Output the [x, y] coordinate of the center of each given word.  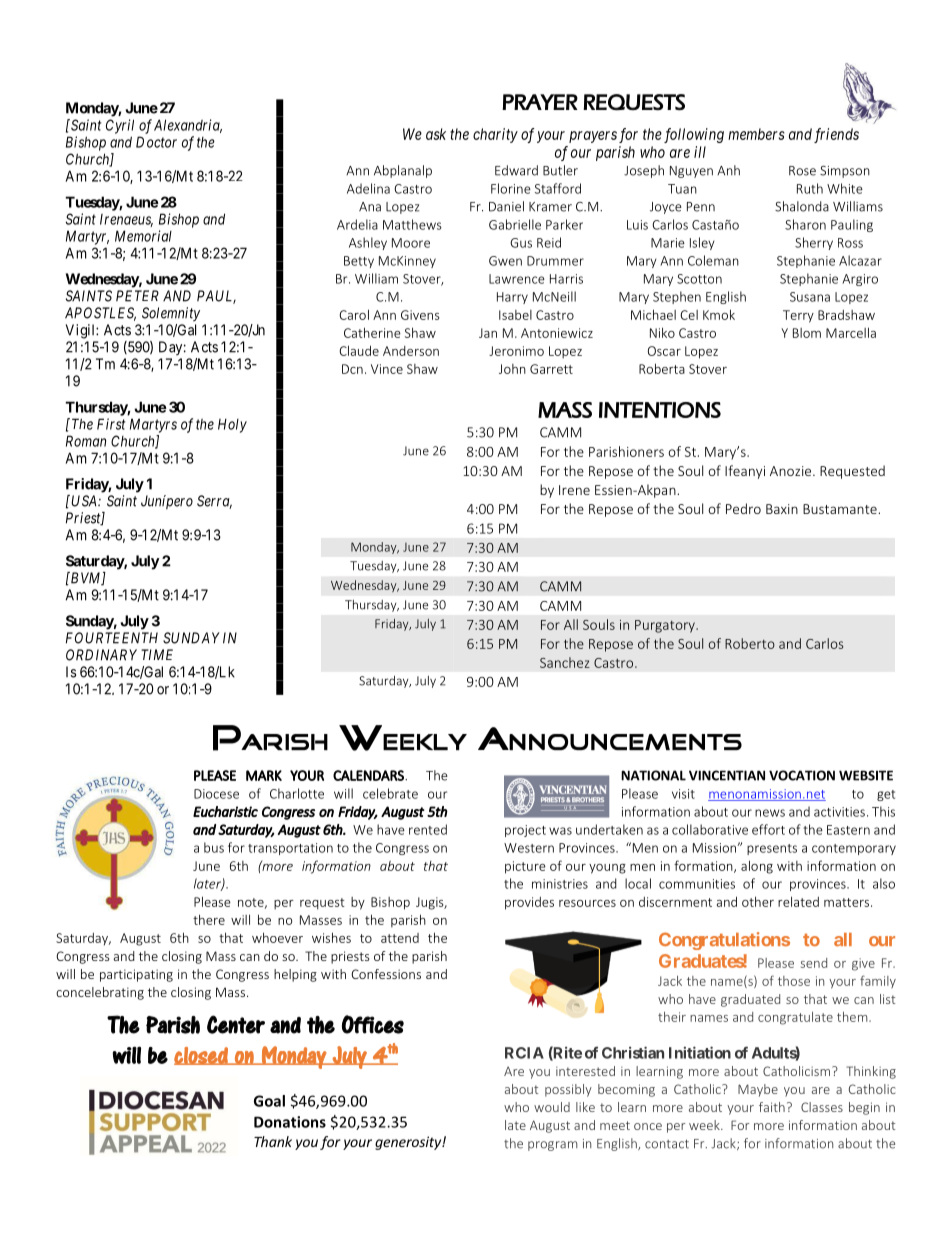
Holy [232, 425]
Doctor [156, 142]
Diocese [216, 794]
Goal [269, 1101]
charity [495, 135]
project [525, 831]
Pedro [743, 508]
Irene [574, 490]
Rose [802, 171]
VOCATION [802, 775]
